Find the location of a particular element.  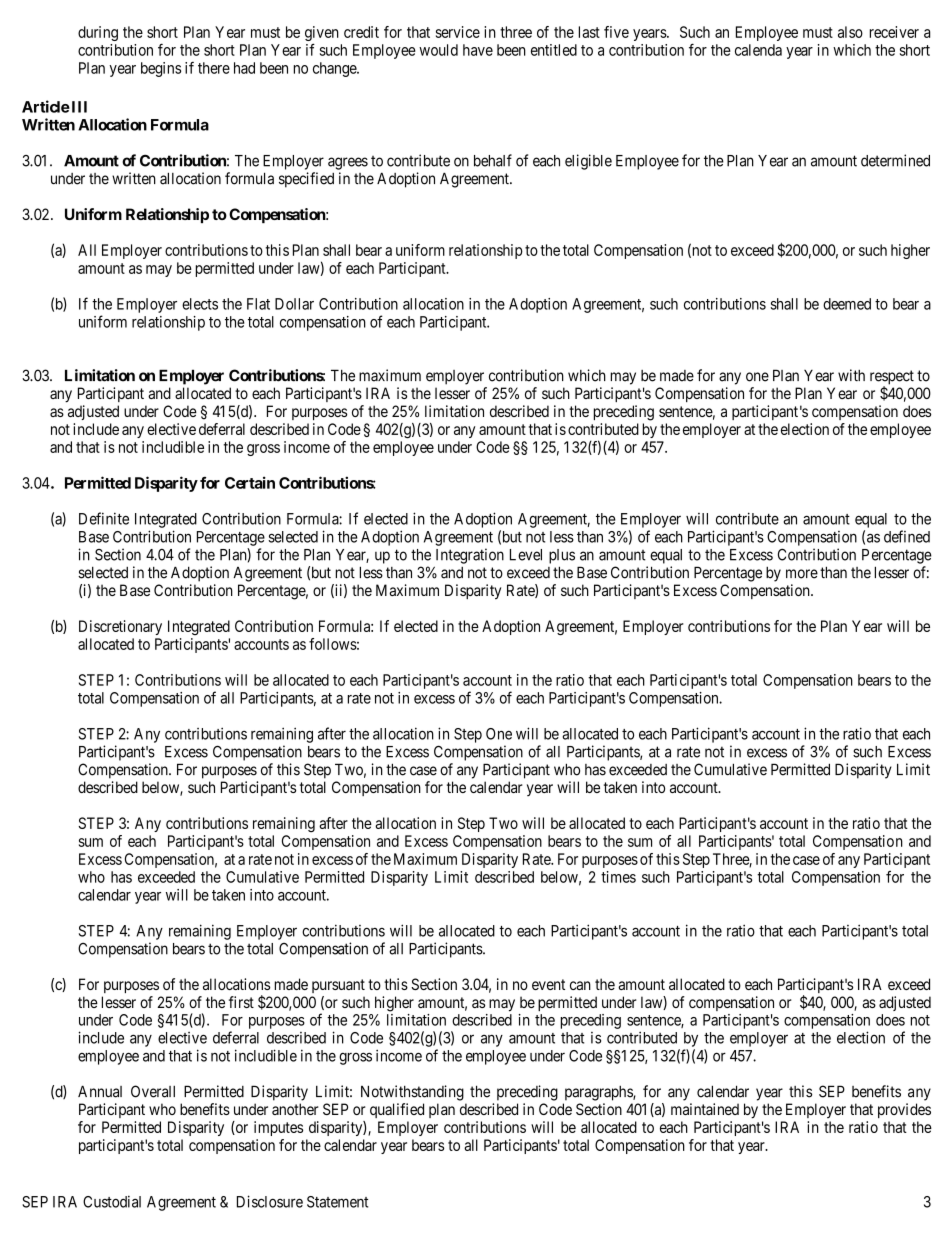

qualified is located at coordinates (397, 1110).
